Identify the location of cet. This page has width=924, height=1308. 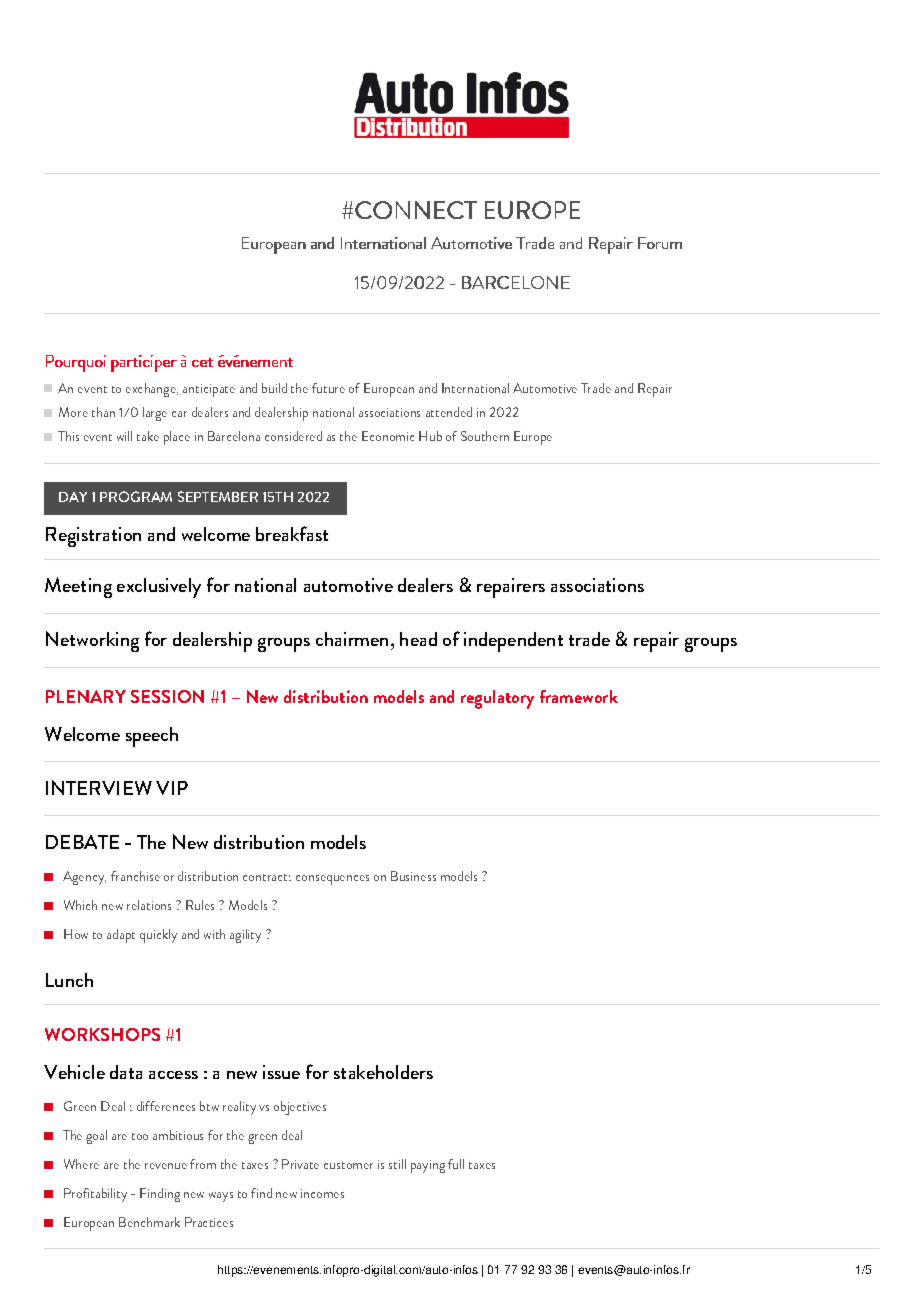
(202, 362).
